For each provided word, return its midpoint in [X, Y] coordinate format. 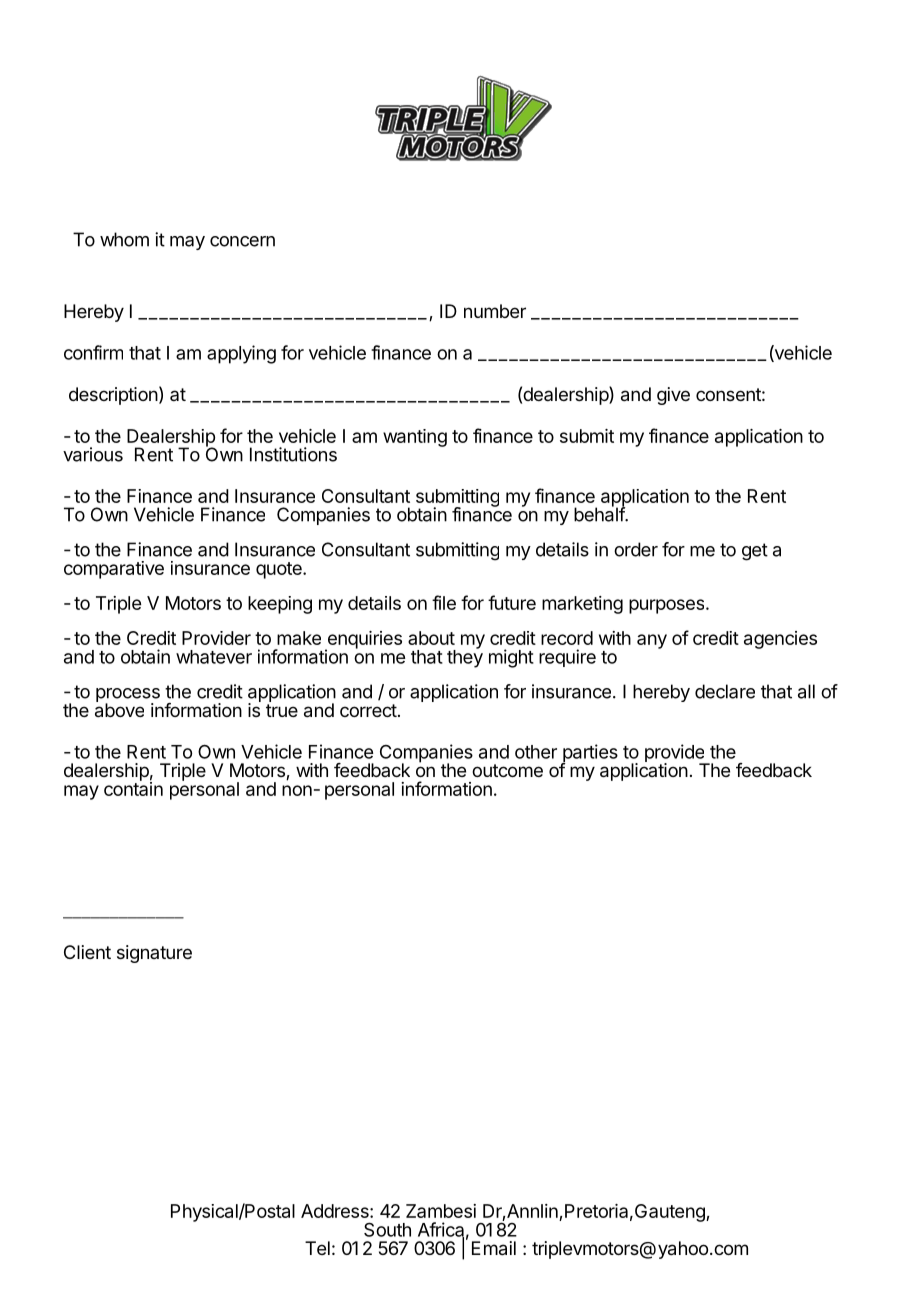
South [387, 1229]
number [495, 311]
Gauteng [671, 1213]
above [119, 709]
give [673, 396]
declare [725, 691]
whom [124, 239]
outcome [507, 770]
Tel [317, 1248]
